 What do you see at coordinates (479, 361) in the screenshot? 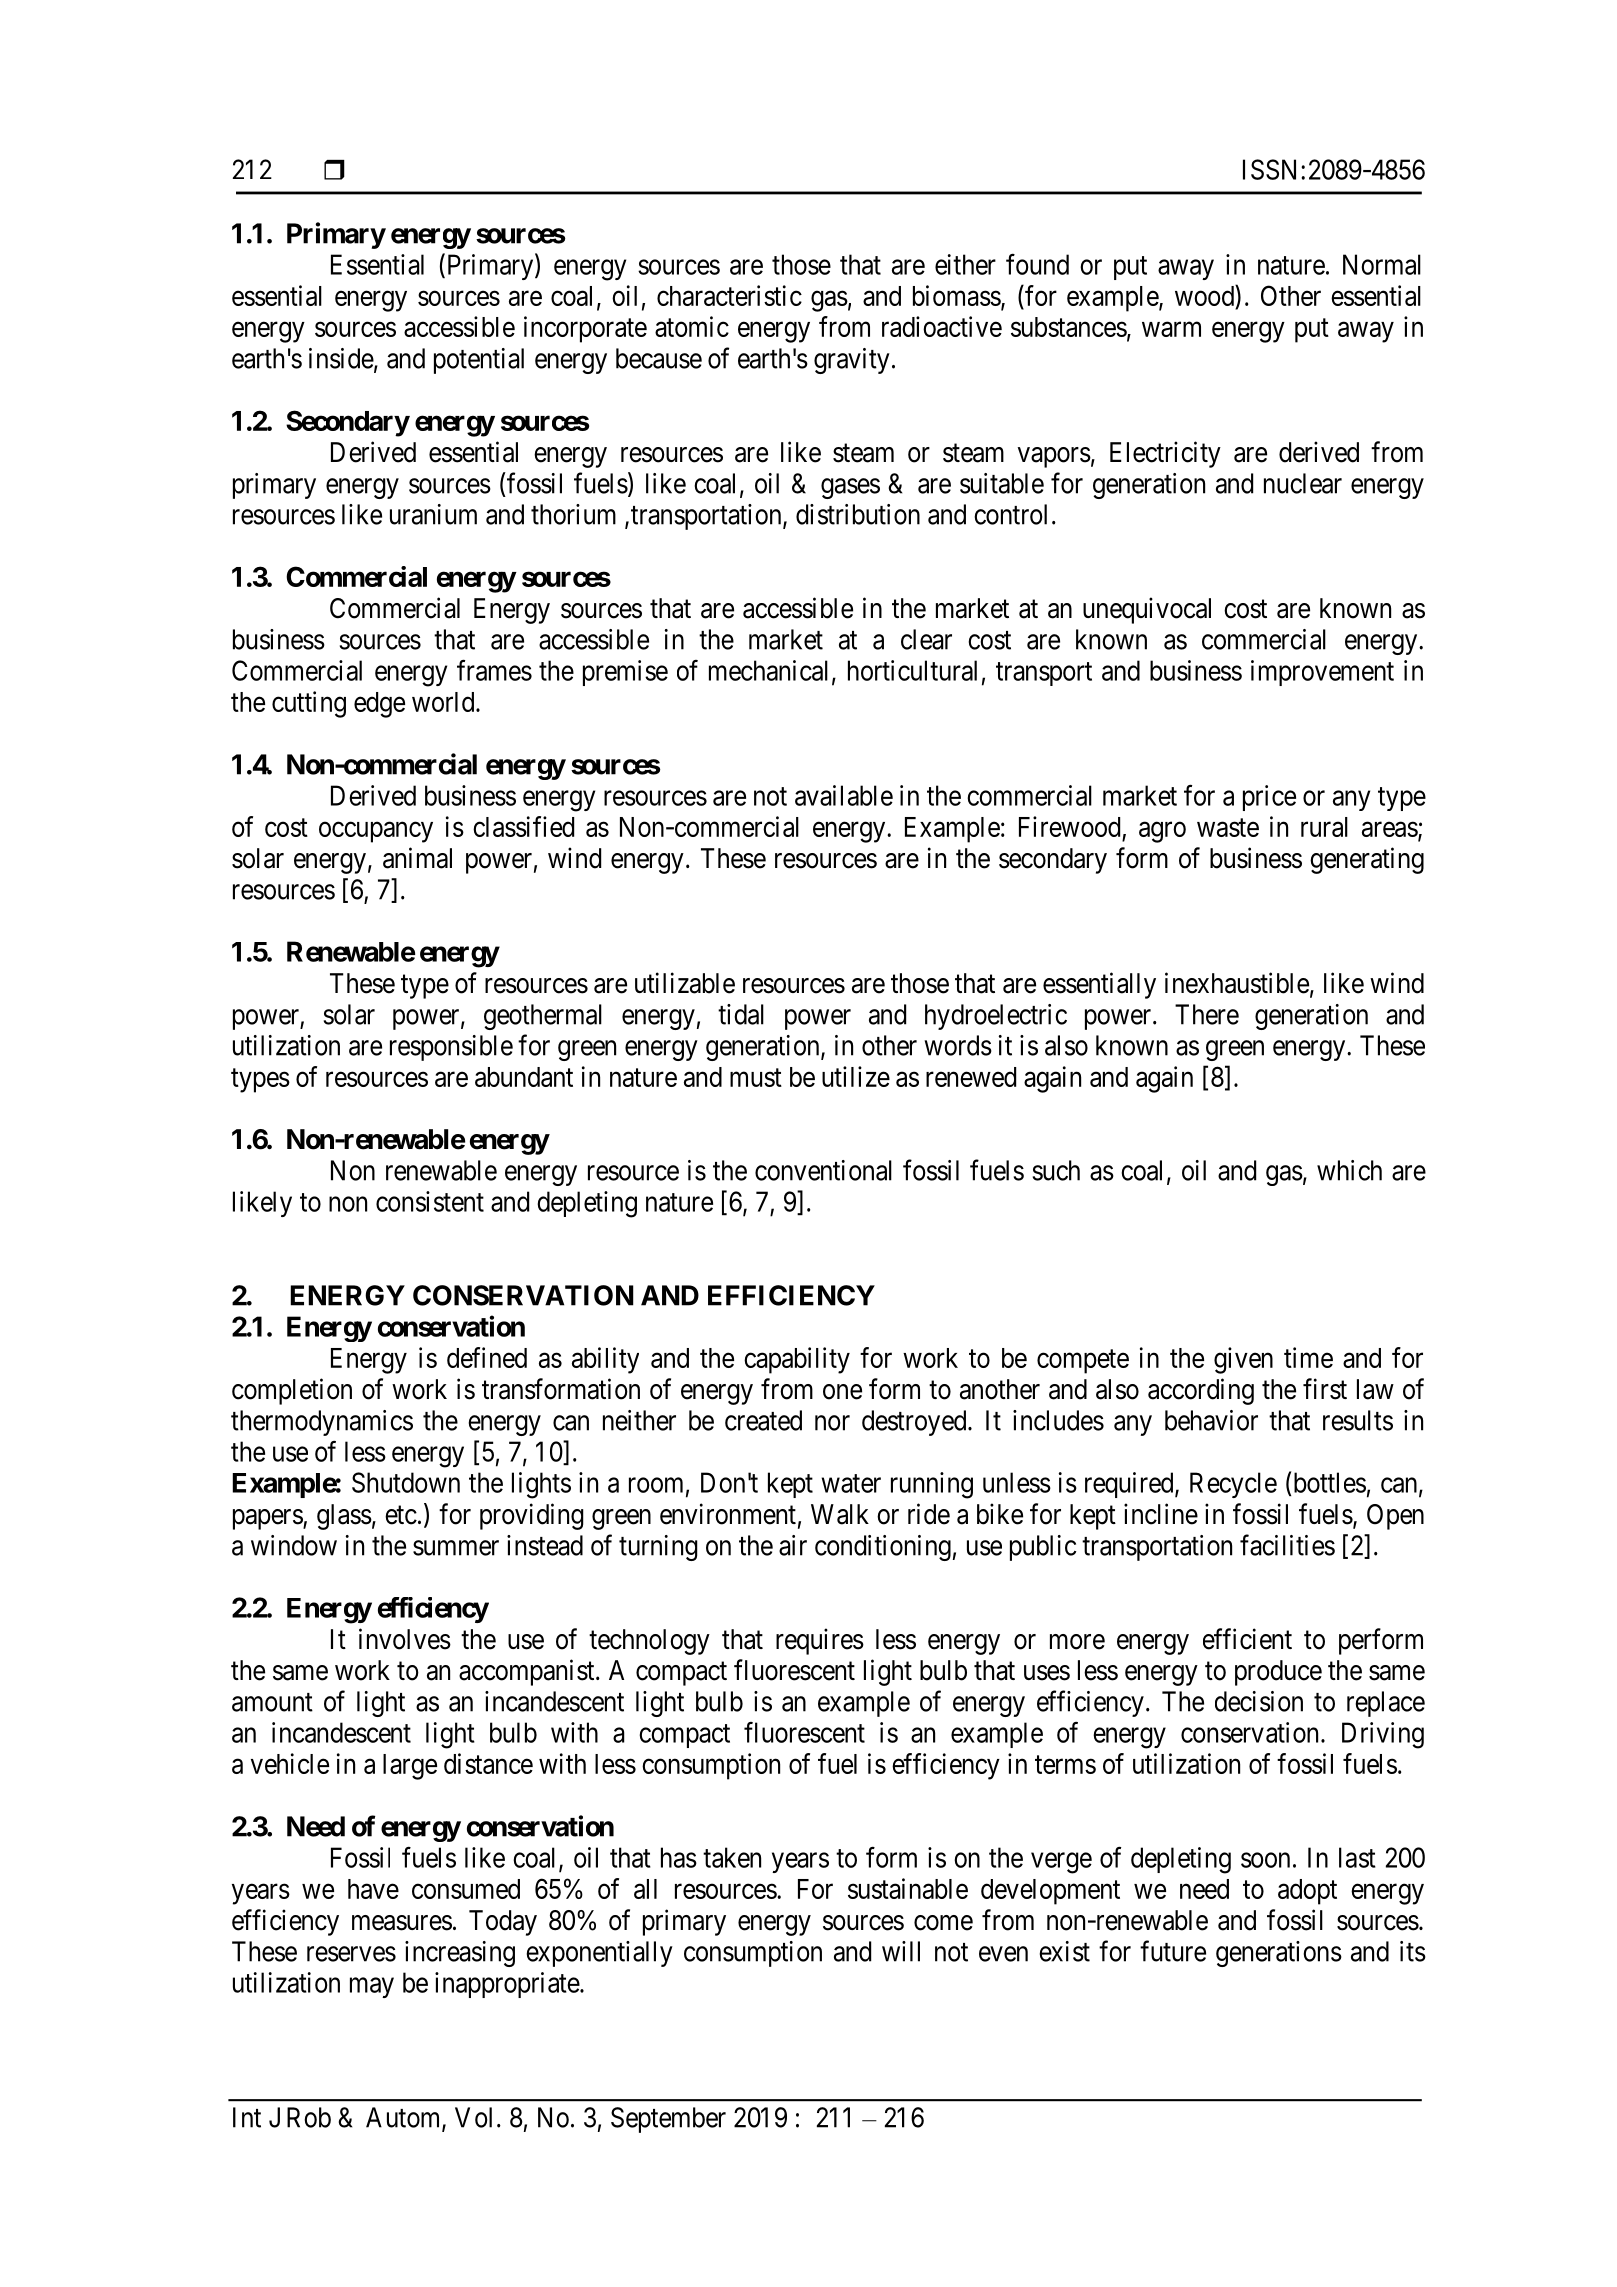
I see `potential` at bounding box center [479, 361].
